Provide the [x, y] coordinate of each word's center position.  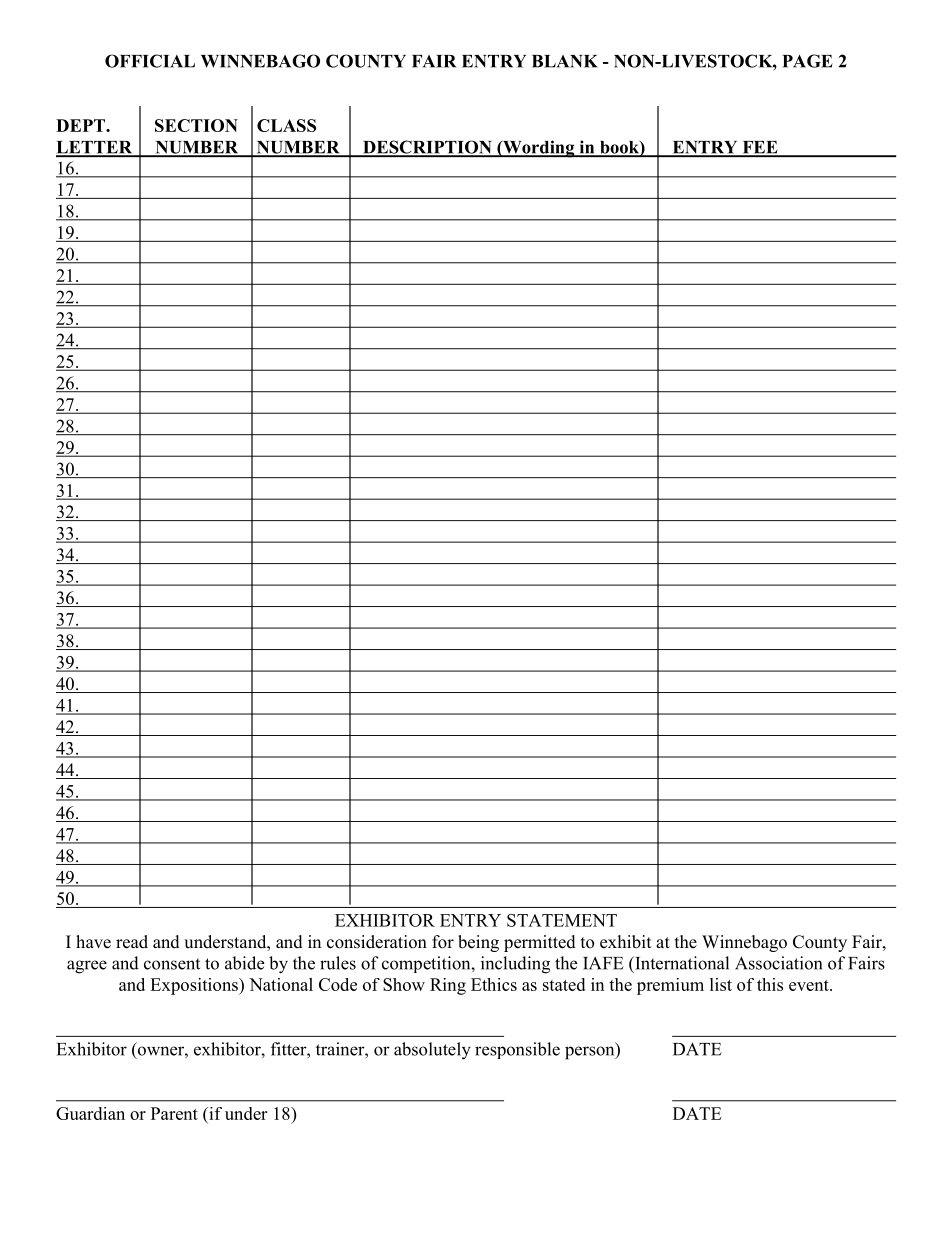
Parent [174, 1113]
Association [778, 963]
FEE [760, 148]
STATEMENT [562, 920]
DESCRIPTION [427, 148]
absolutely [432, 1051]
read [132, 942]
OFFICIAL [150, 61]
